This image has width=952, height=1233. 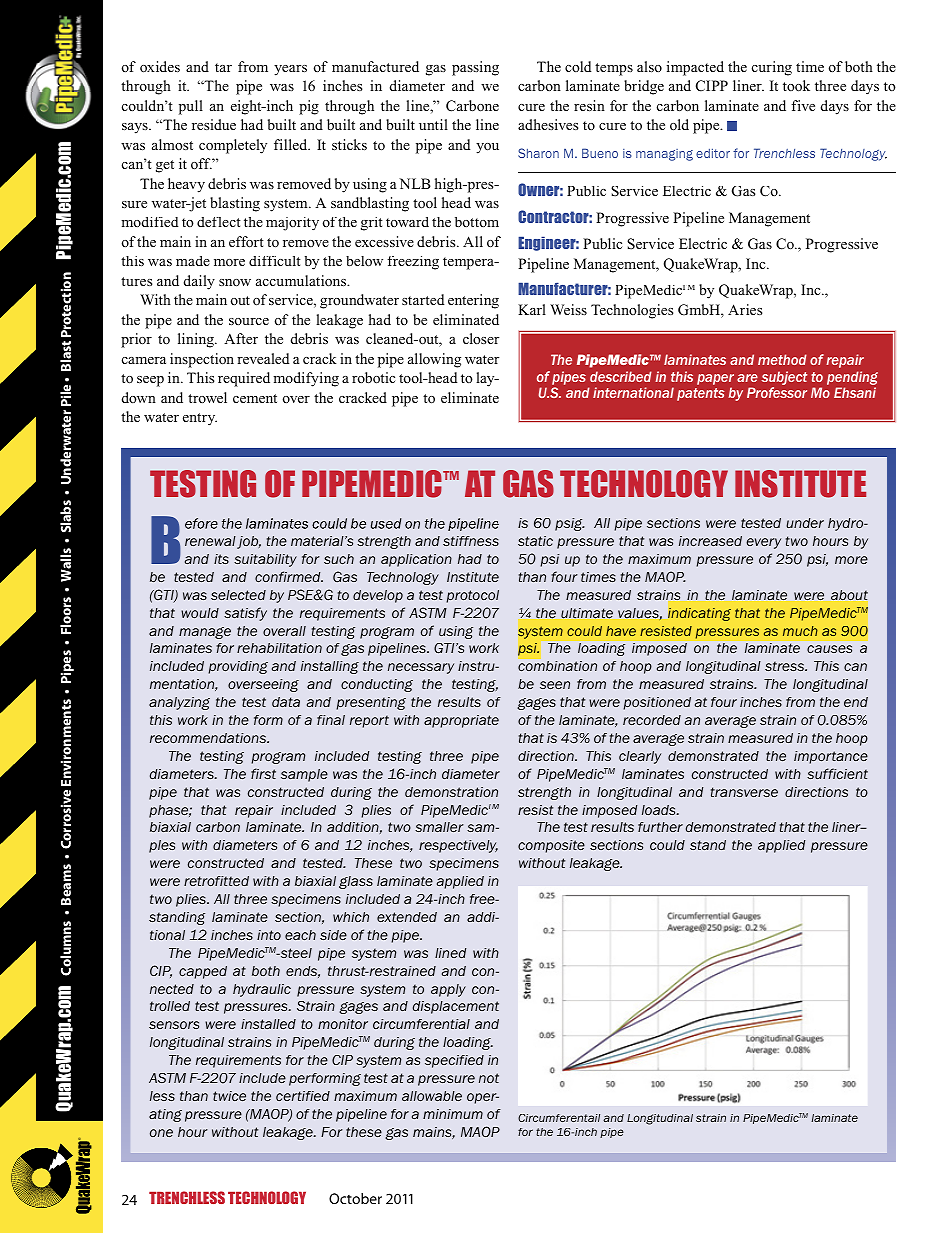 What do you see at coordinates (214, 124) in the image?
I see `residue` at bounding box center [214, 124].
